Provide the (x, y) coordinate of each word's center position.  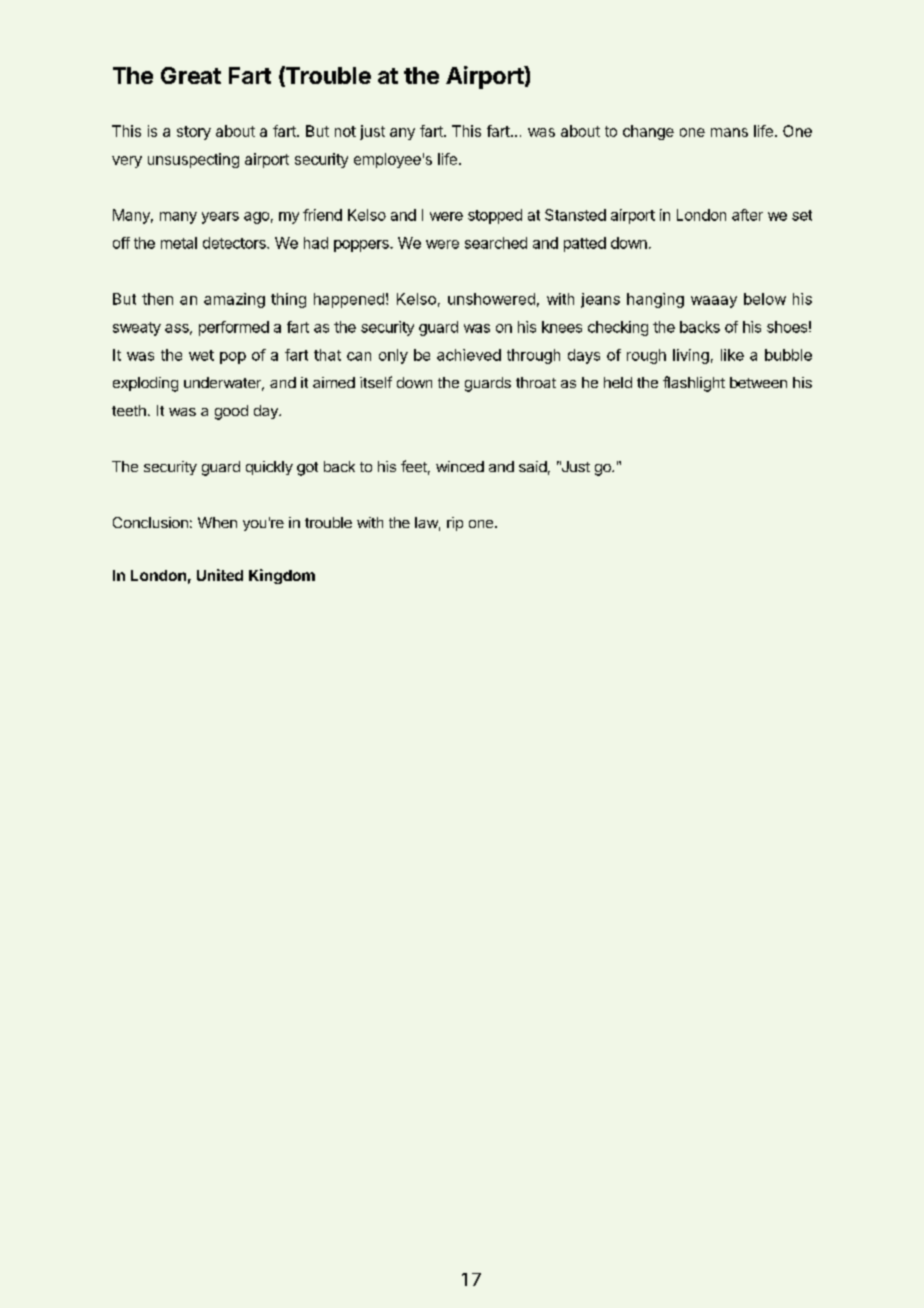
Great (191, 75)
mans (729, 132)
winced (460, 466)
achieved (469, 355)
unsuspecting (193, 160)
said (533, 466)
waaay (714, 302)
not (345, 131)
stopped (495, 216)
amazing (234, 300)
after (747, 215)
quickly (269, 468)
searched (496, 243)
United (220, 575)
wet (201, 355)
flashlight (694, 384)
